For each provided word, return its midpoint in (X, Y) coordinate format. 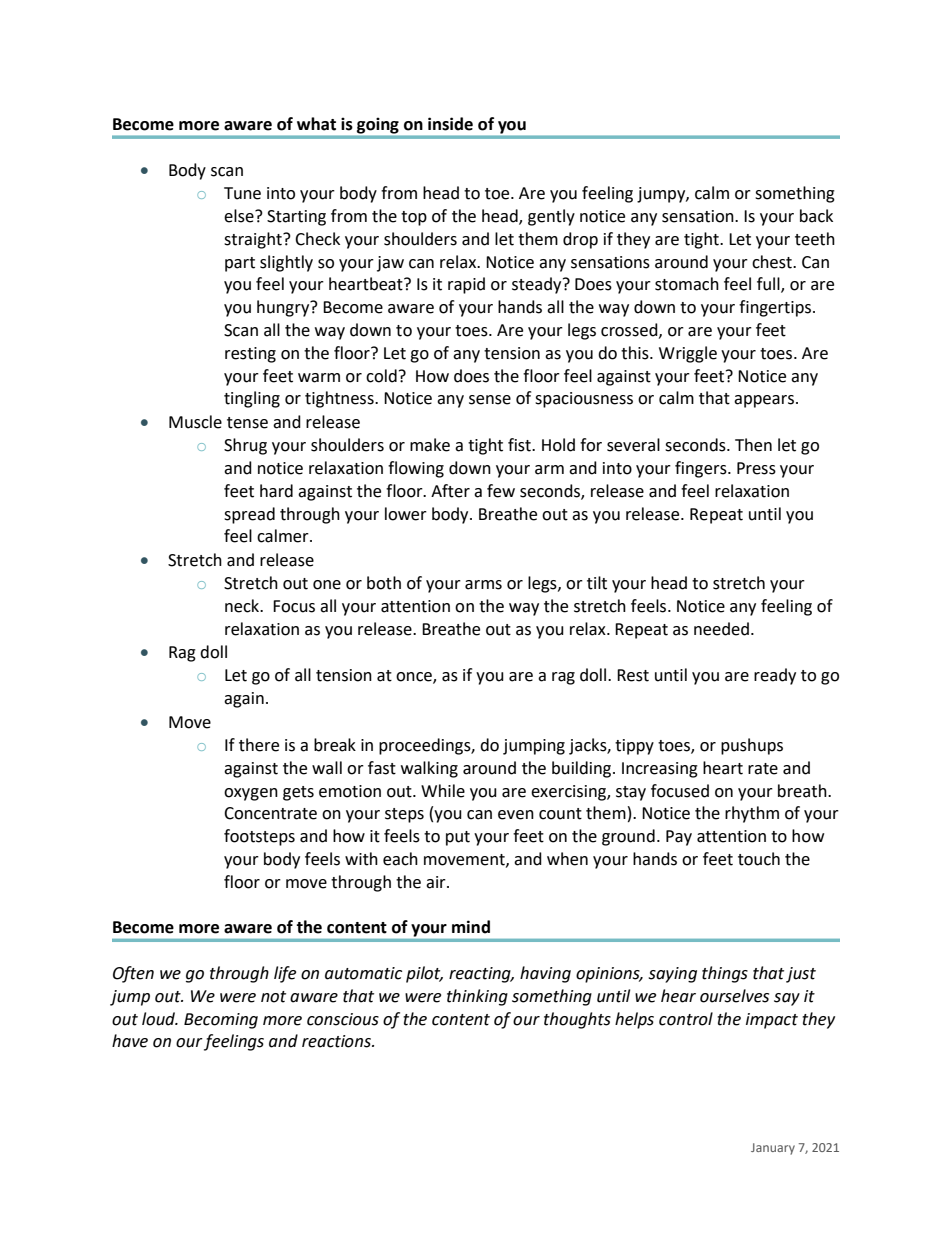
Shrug (245, 446)
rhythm (752, 814)
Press (756, 468)
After (450, 491)
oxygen (251, 794)
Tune (242, 193)
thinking (477, 997)
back (816, 216)
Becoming (221, 1021)
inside (450, 124)
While (443, 791)
